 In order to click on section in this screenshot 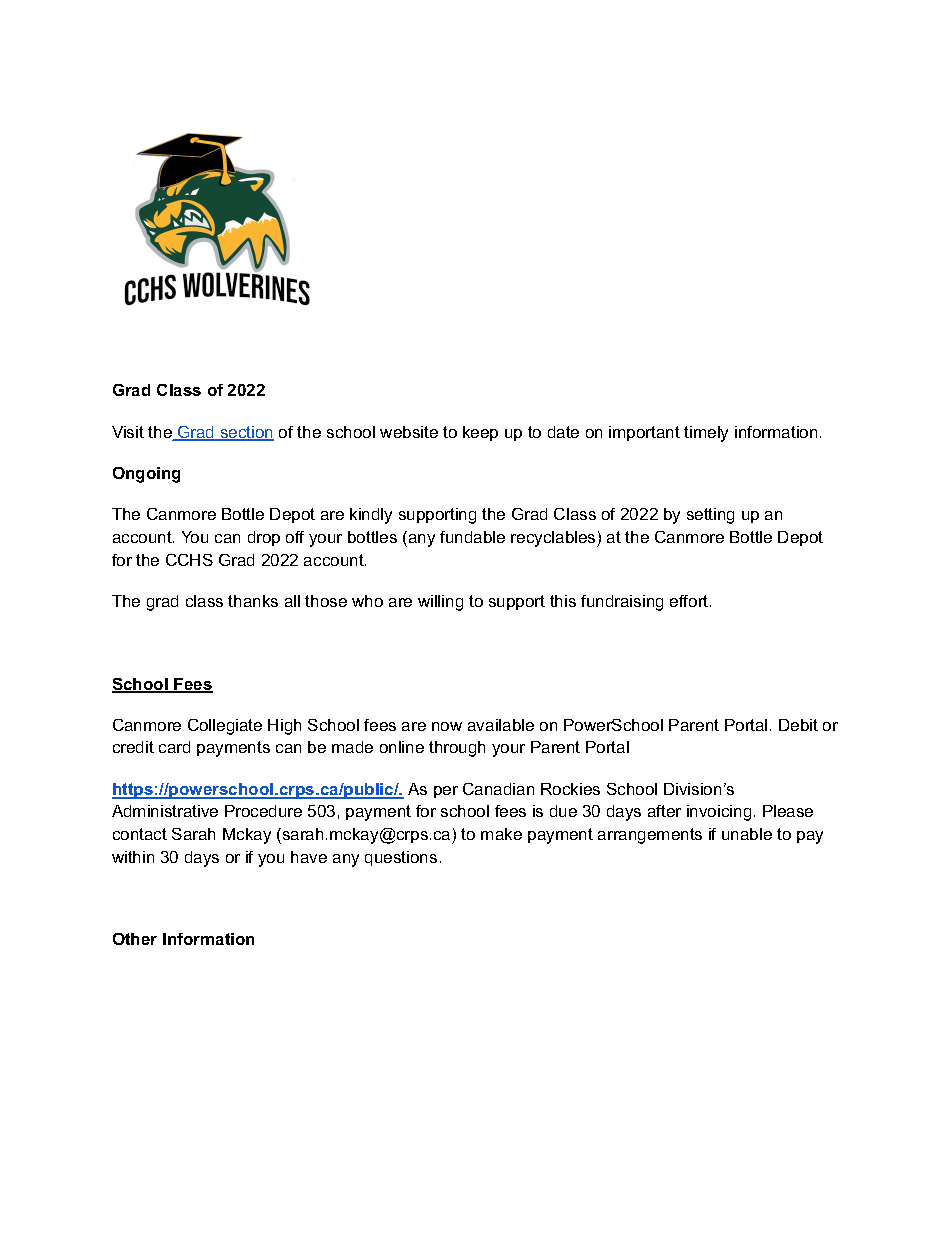, I will do `click(246, 433)`.
